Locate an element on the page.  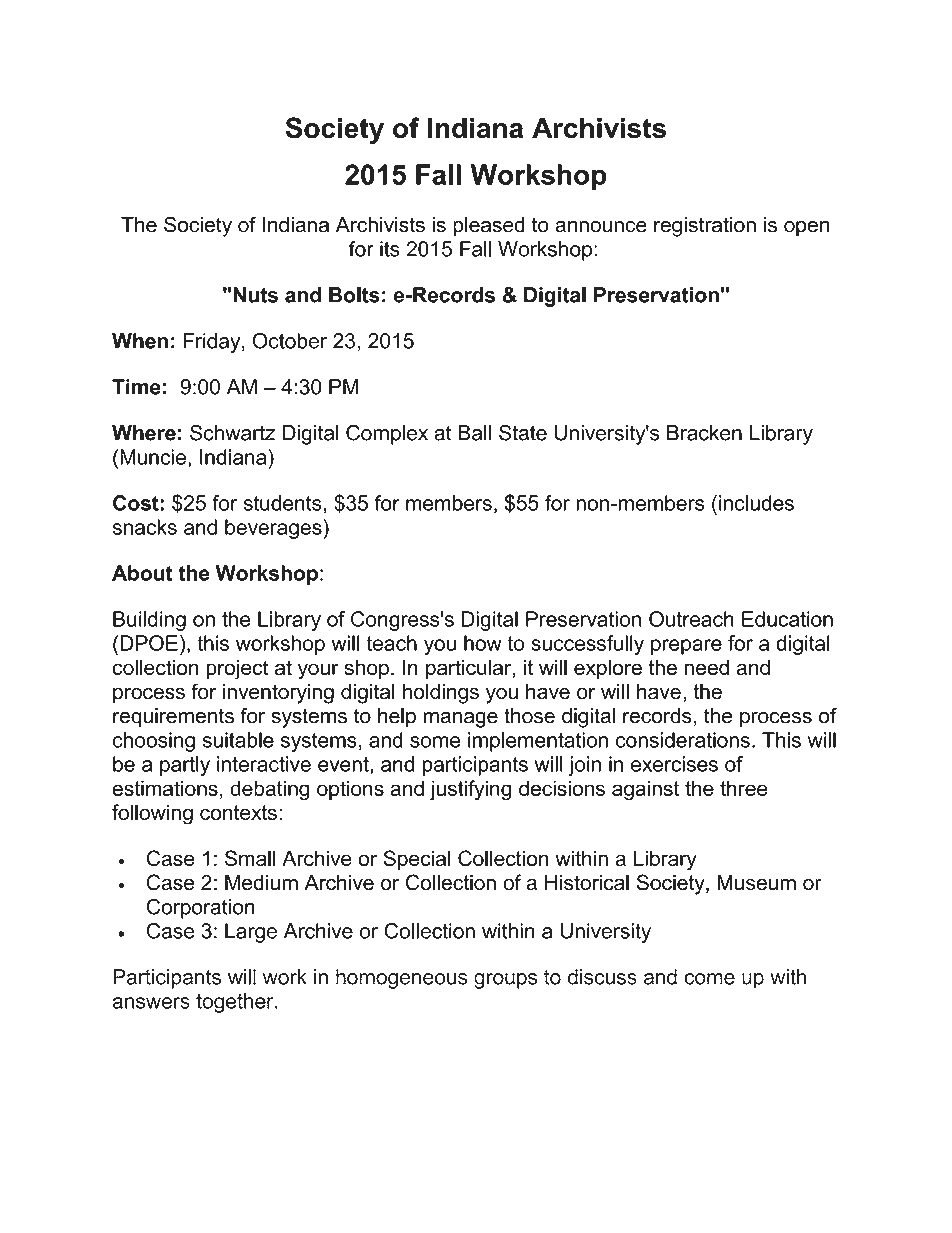
Nuts is located at coordinates (255, 295).
